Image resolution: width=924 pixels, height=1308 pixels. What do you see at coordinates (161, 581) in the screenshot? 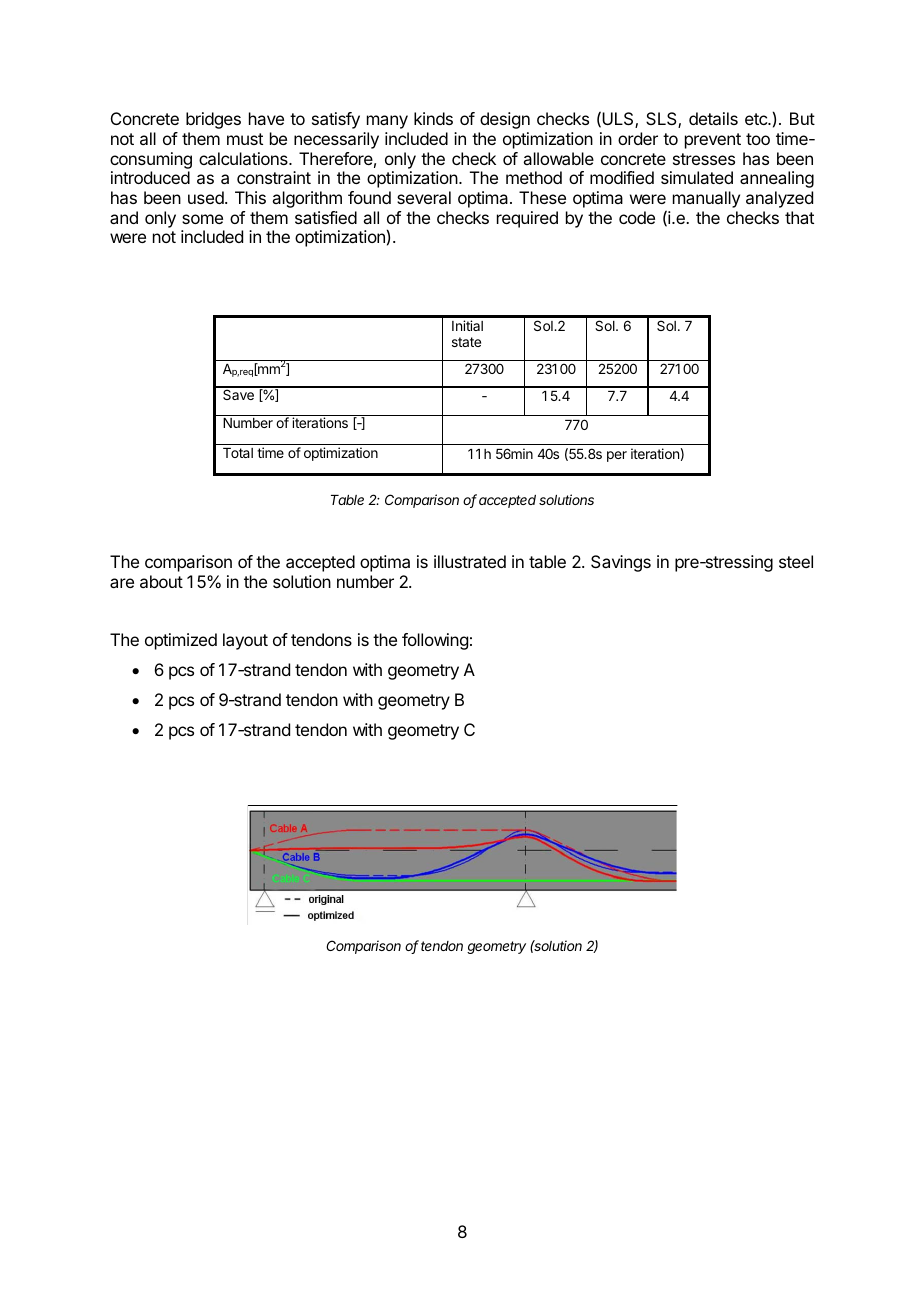
I see `about` at bounding box center [161, 581].
